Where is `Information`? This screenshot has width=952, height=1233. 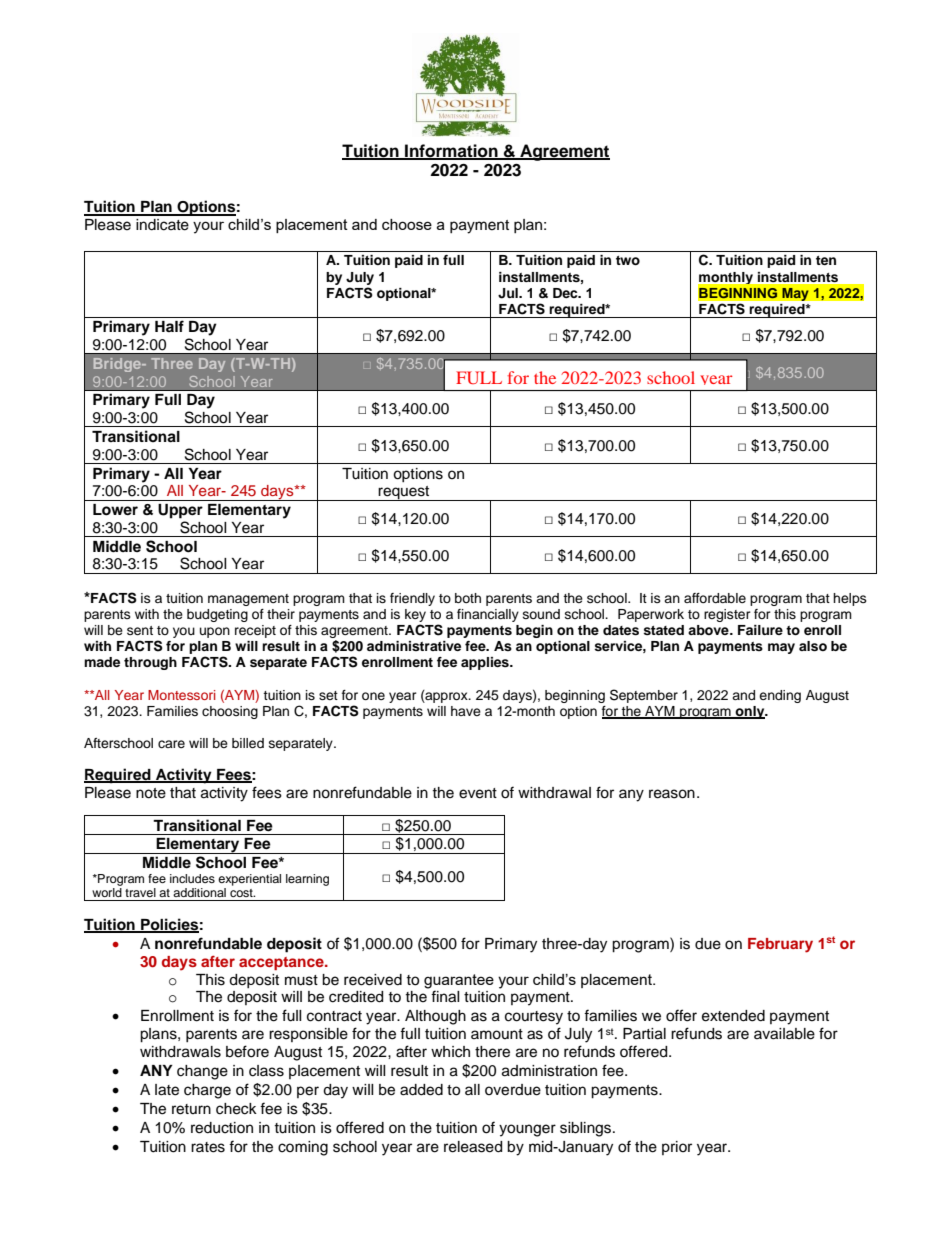
Information is located at coordinates (451, 151).
